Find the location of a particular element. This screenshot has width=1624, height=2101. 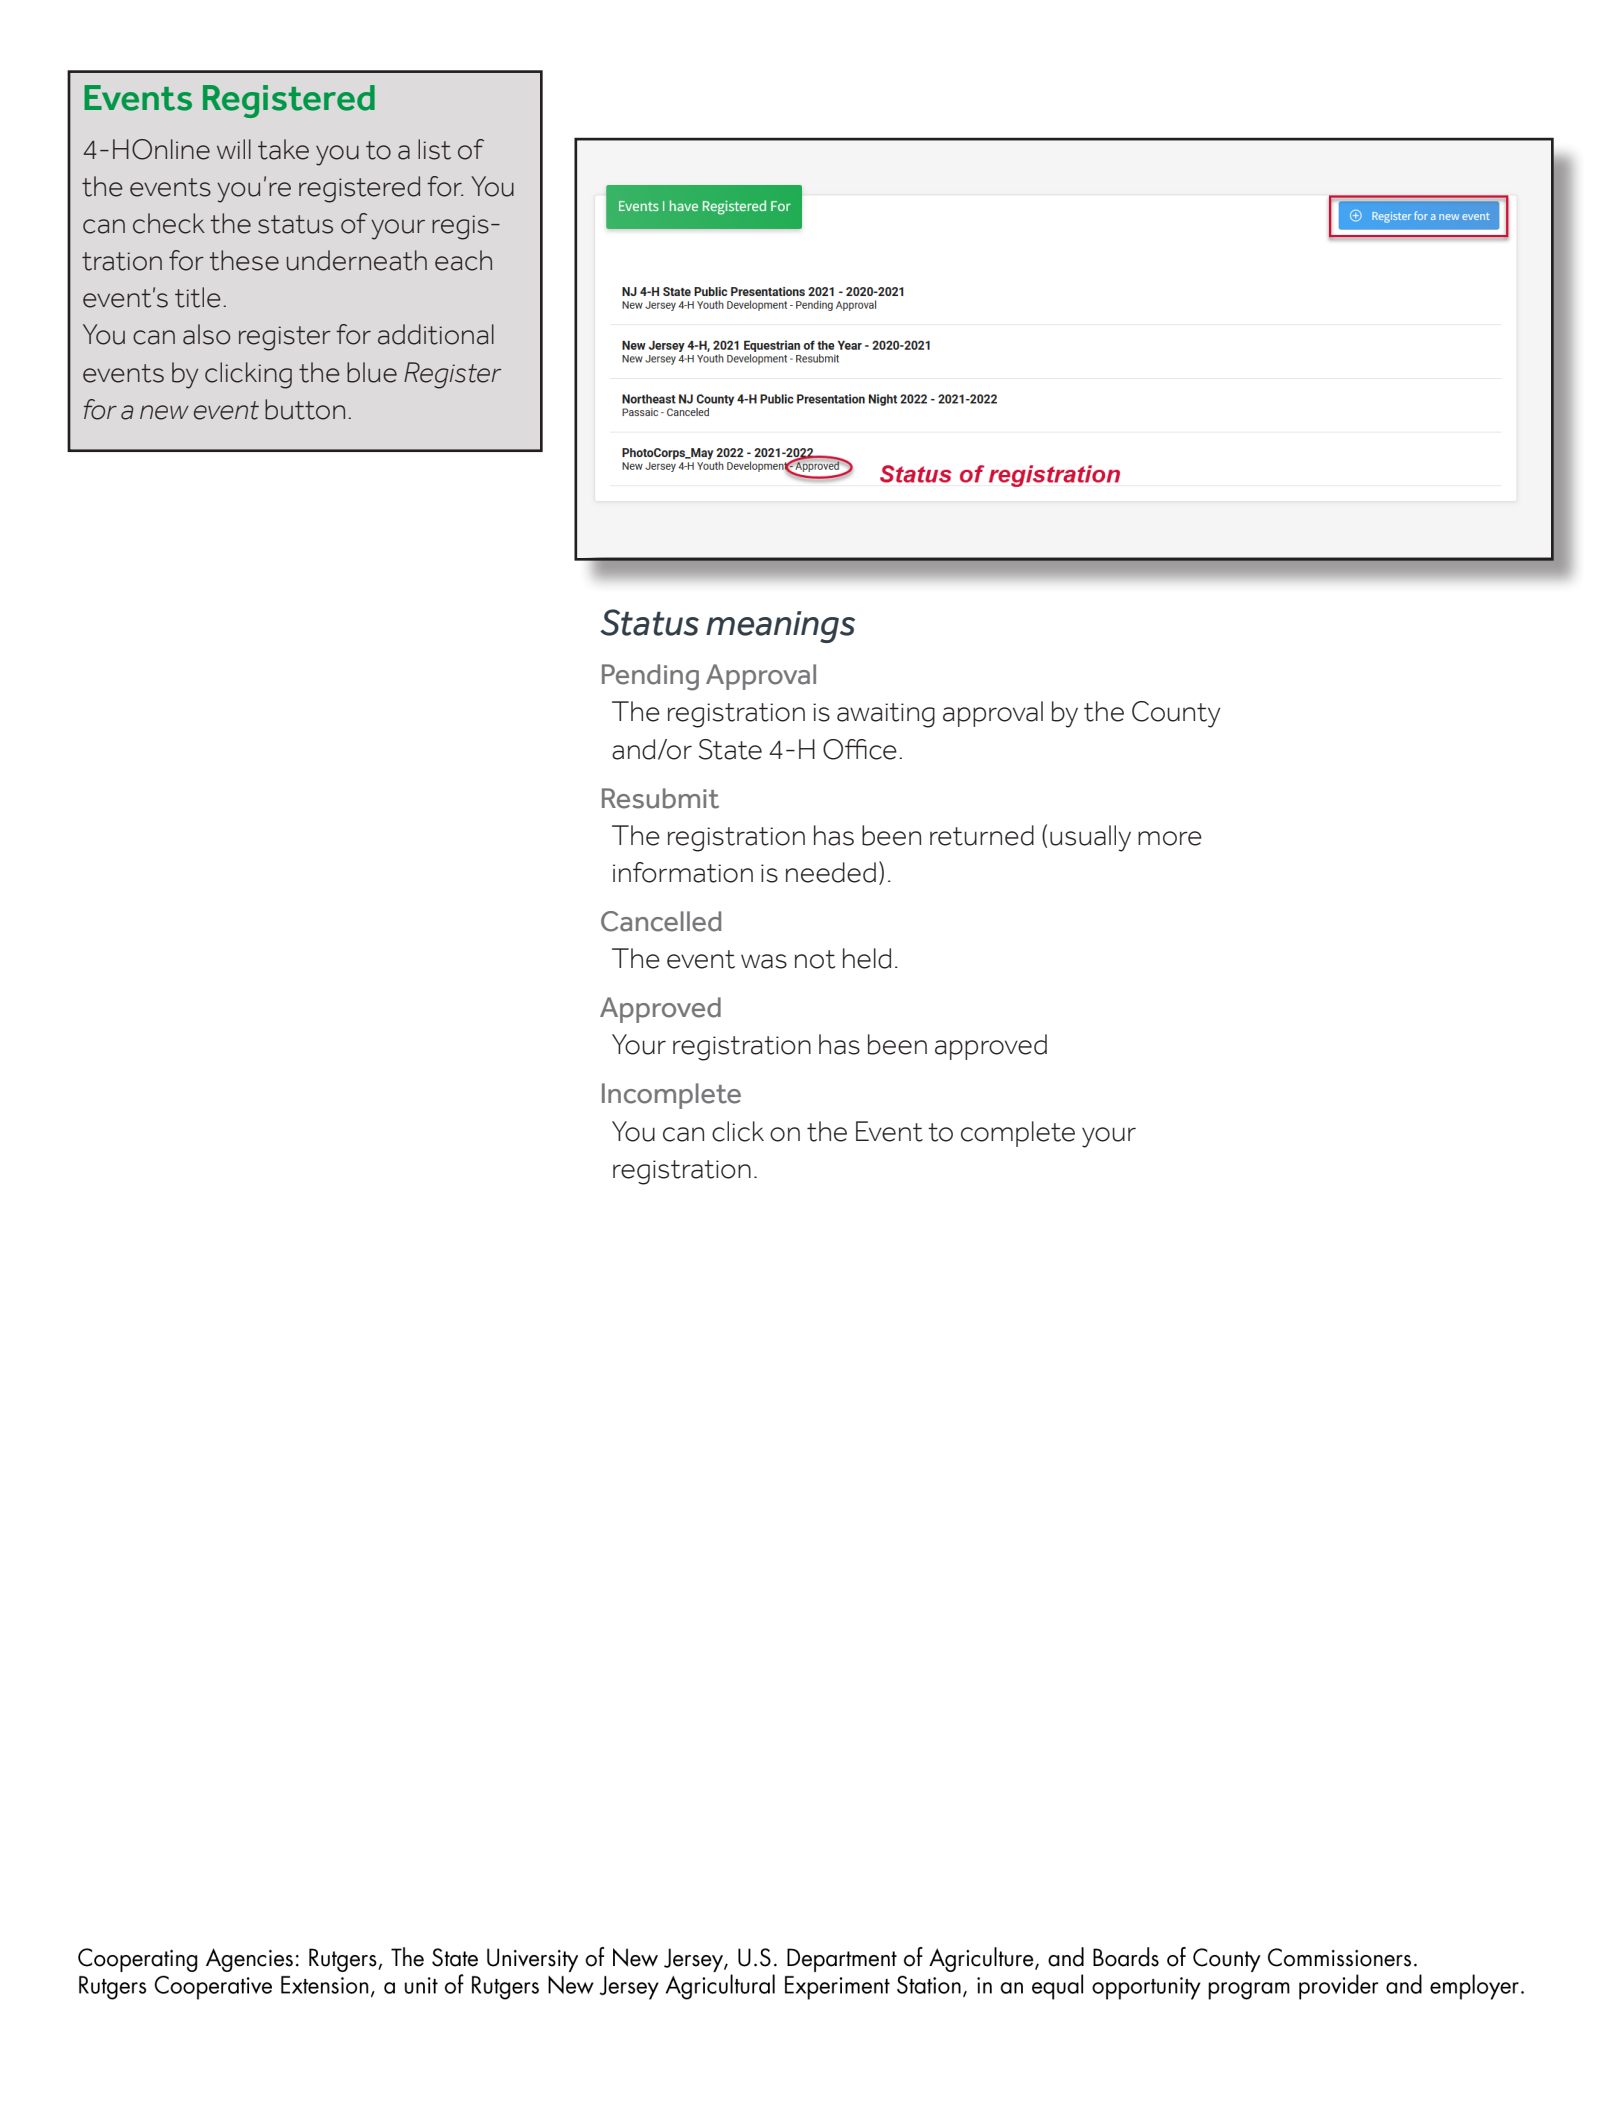

new is located at coordinates (164, 412).
